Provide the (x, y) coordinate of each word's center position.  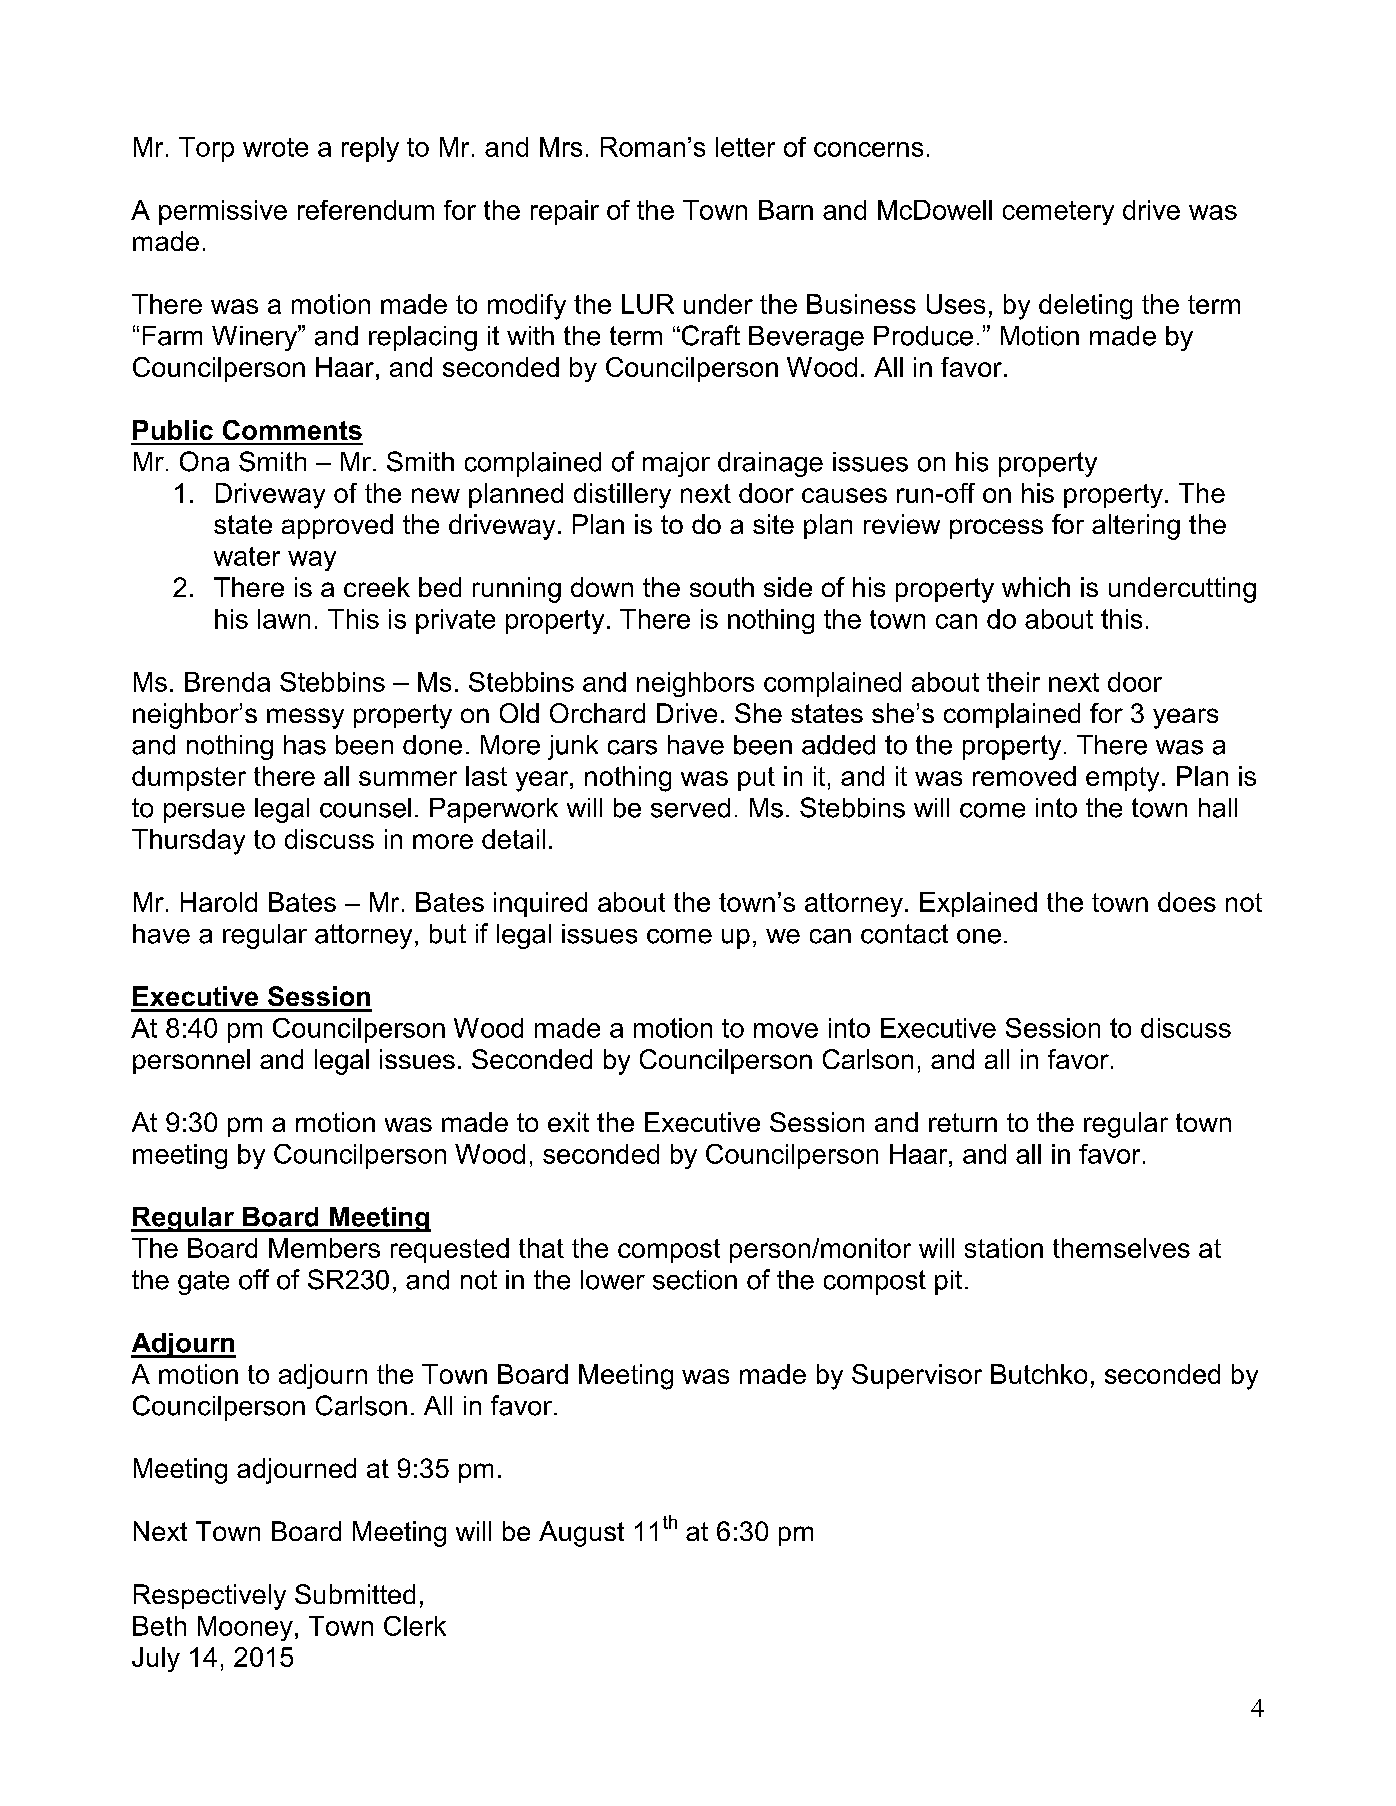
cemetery (1058, 213)
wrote (275, 147)
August (581, 1534)
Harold (219, 902)
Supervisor (917, 1376)
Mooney (245, 1628)
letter (745, 147)
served (690, 808)
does (1187, 902)
